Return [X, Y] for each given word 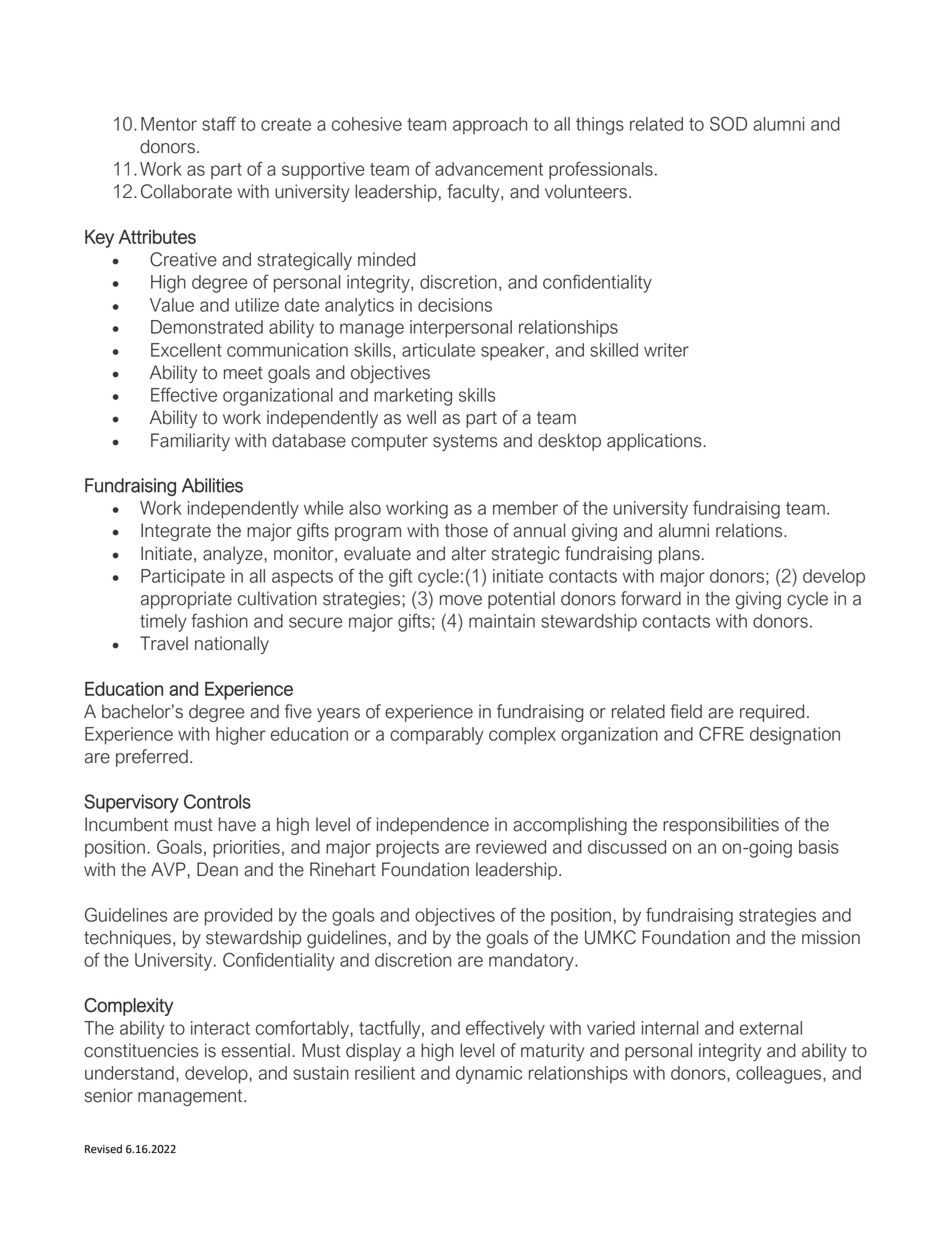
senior [109, 1095]
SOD [728, 123]
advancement [489, 169]
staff [219, 123]
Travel [164, 643]
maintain [502, 621]
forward [651, 598]
